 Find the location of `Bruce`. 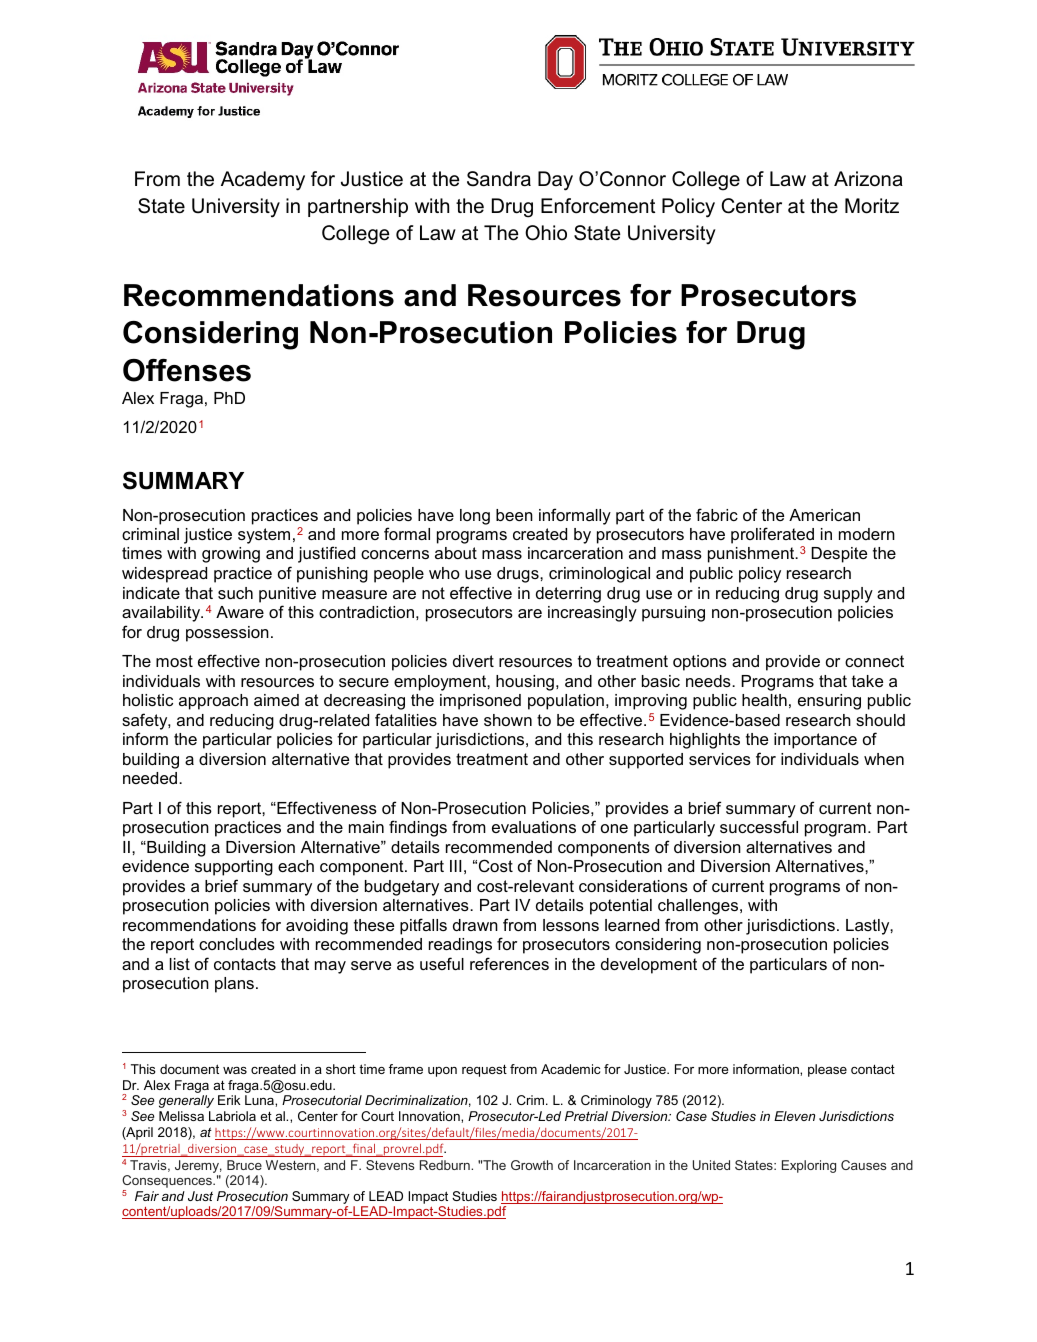

Bruce is located at coordinates (244, 1165).
